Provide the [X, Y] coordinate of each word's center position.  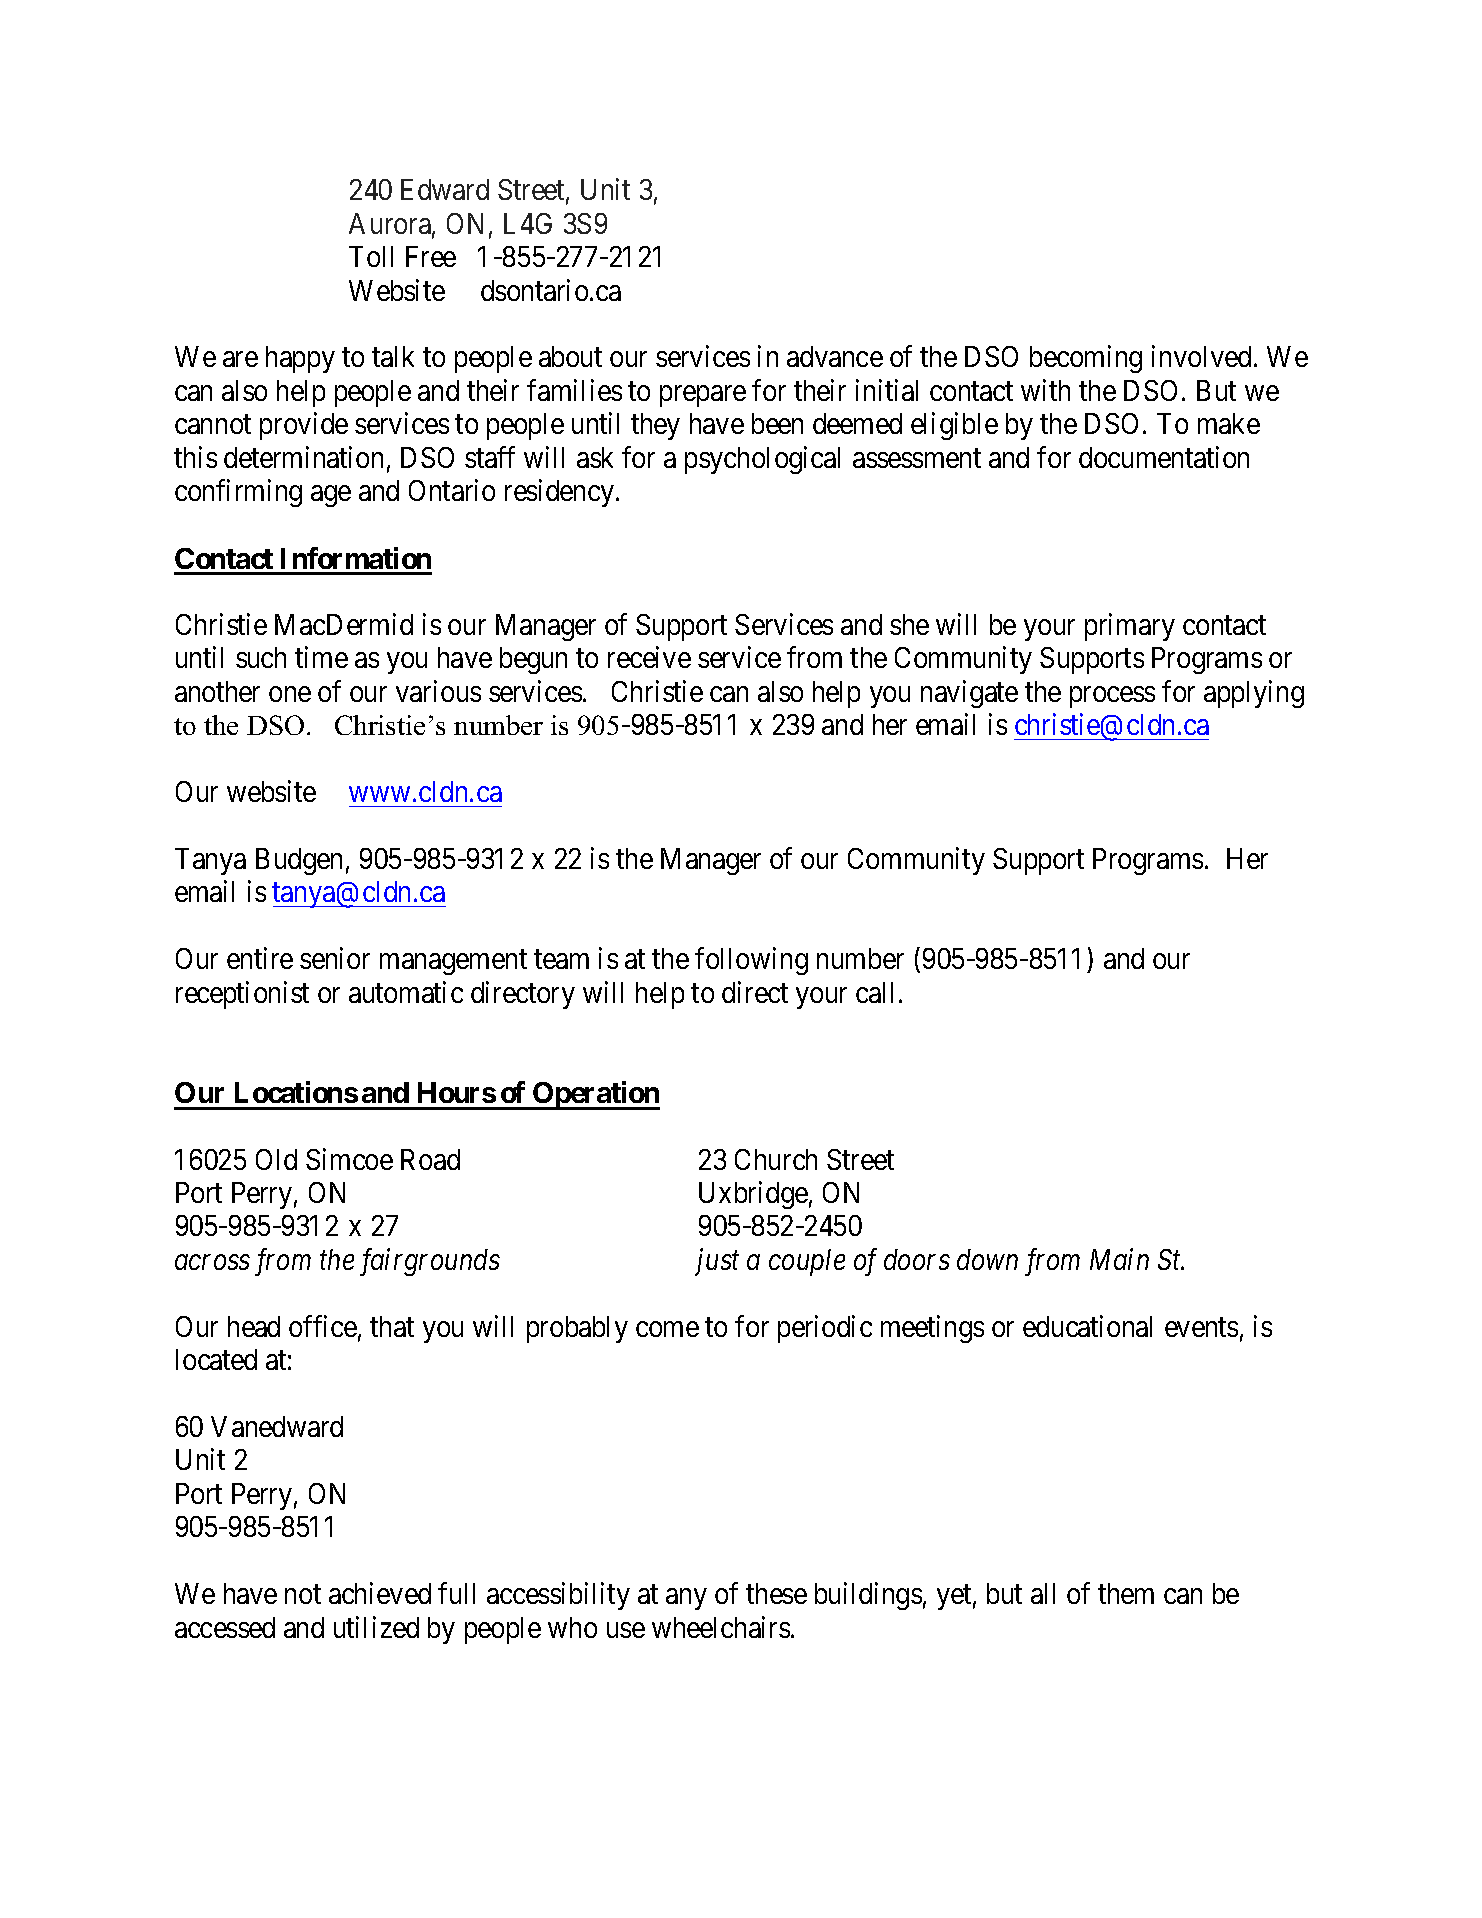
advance [835, 356]
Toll [371, 256]
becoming [1086, 359]
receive [649, 657]
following [751, 961]
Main [1119, 1259]
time [321, 657]
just [717, 1262]
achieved [380, 1593]
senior [335, 958]
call [874, 992]
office [323, 1326]
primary [1130, 627]
